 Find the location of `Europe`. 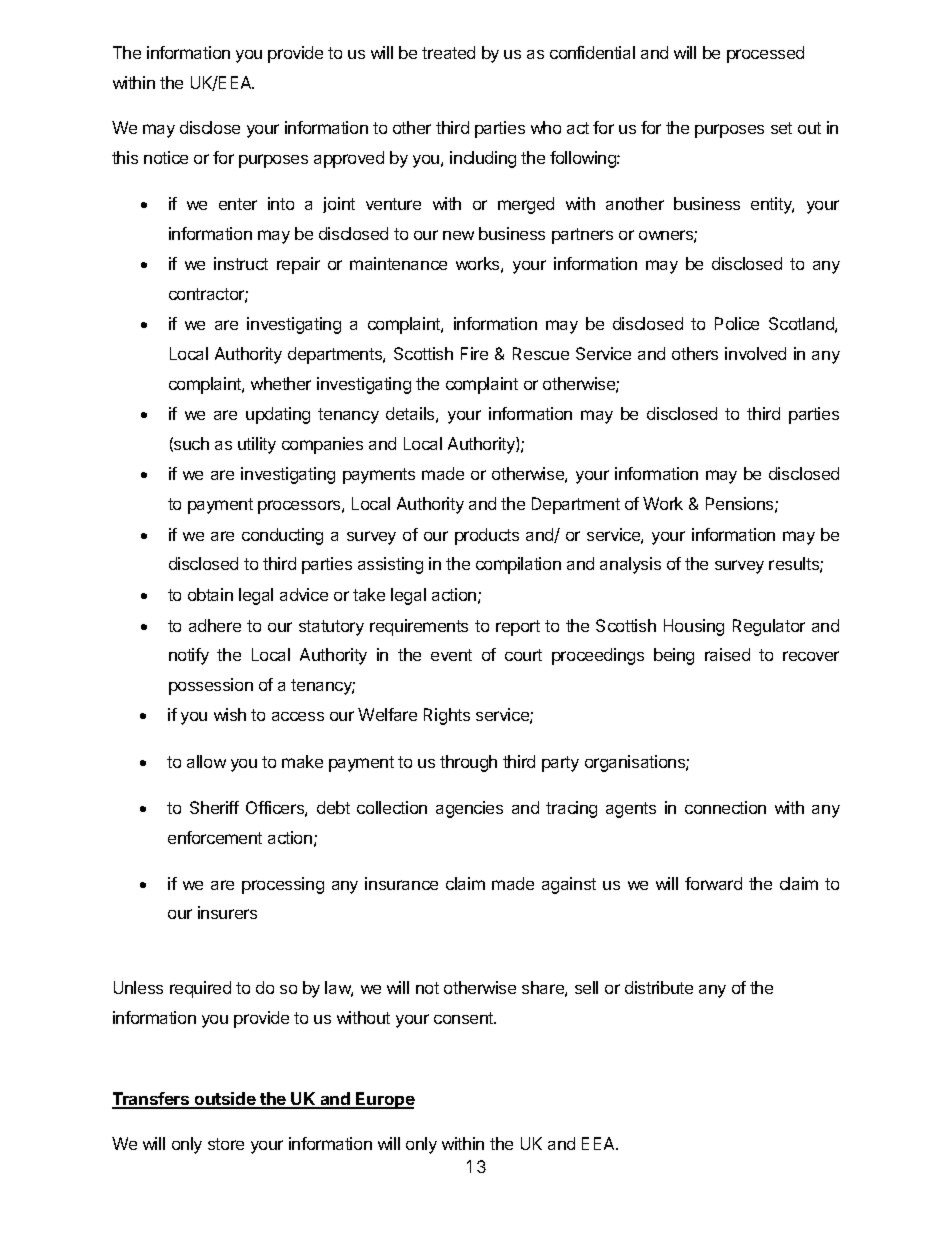

Europe is located at coordinates (384, 1100).
